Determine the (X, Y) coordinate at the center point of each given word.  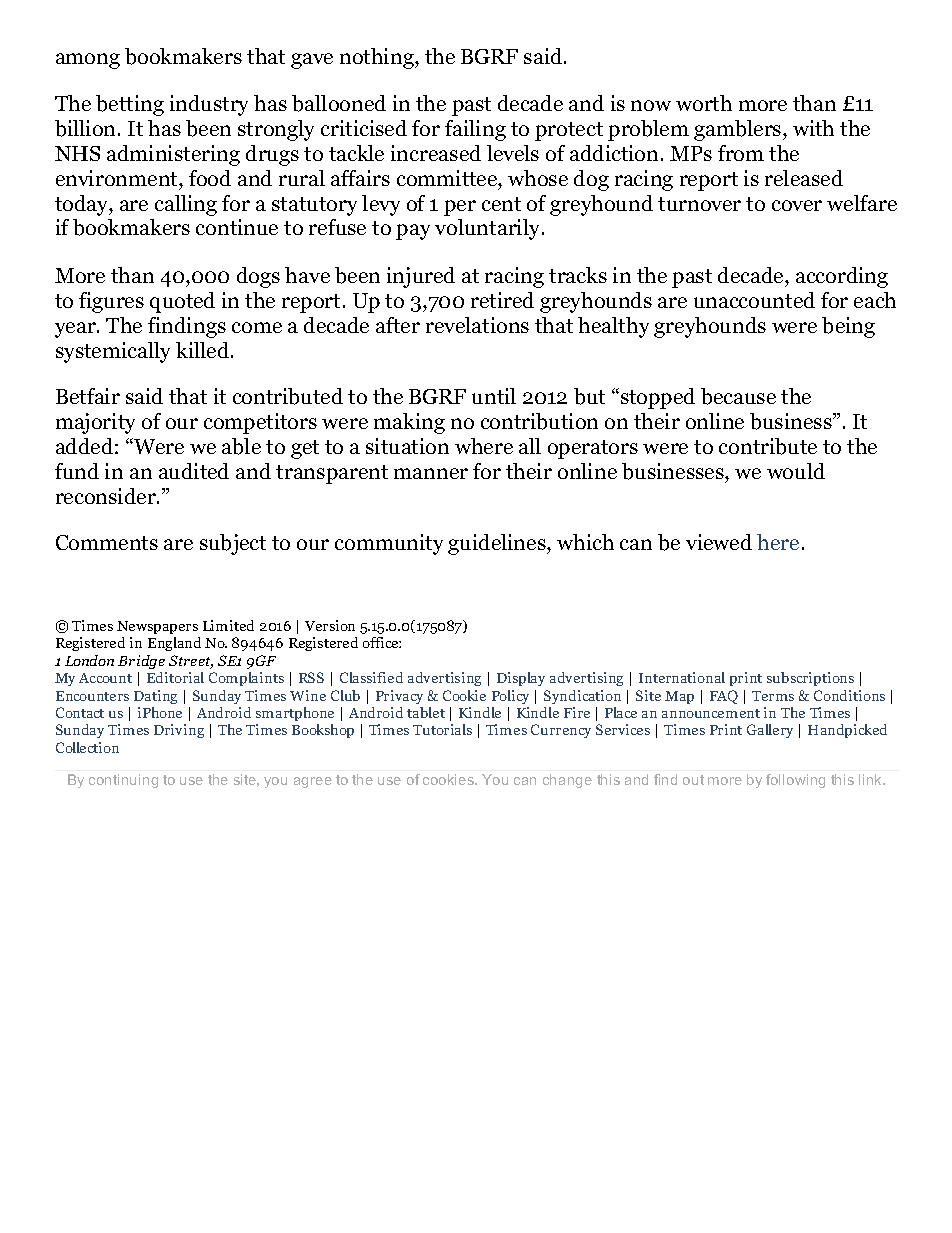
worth (704, 103)
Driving (179, 731)
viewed (719, 542)
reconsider (107, 496)
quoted (182, 302)
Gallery (770, 731)
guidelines (498, 544)
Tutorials (442, 729)
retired (502, 300)
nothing (378, 58)
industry (209, 105)
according (842, 277)
